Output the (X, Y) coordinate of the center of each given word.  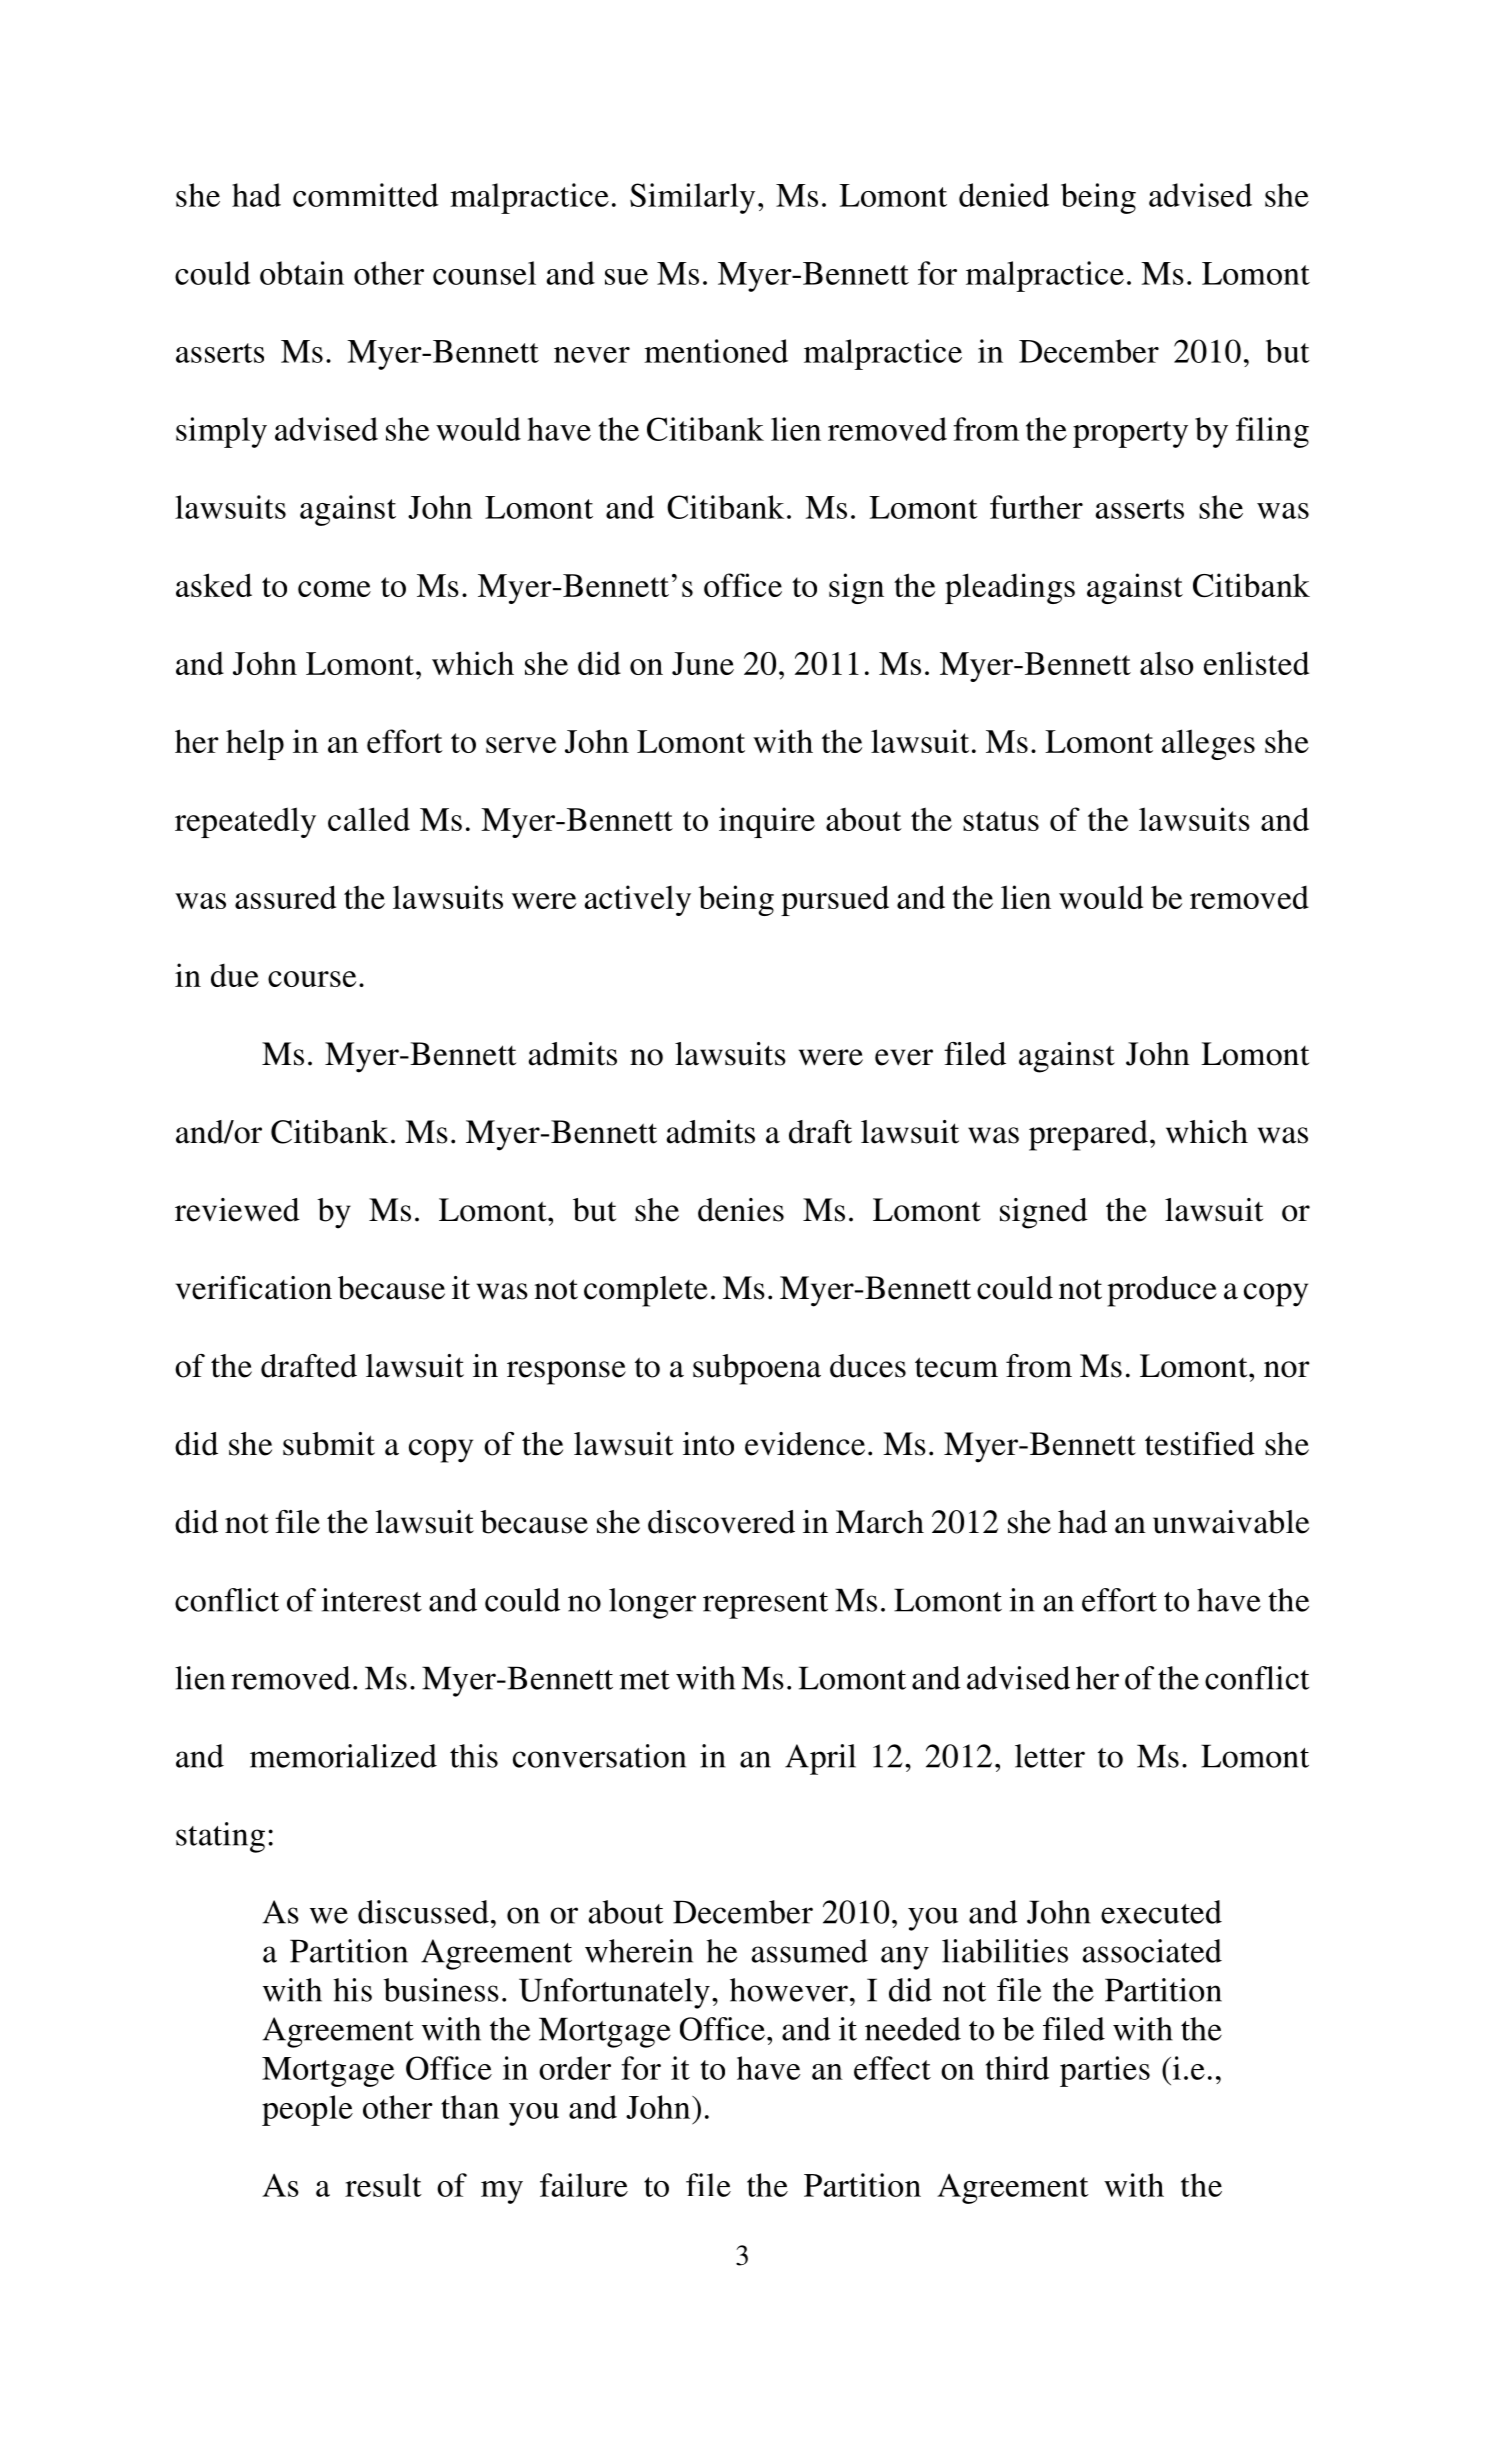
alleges (1208, 744)
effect (892, 2068)
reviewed (237, 1210)
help (255, 744)
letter (1050, 1756)
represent (765, 1605)
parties (1105, 2071)
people (307, 2110)
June (703, 663)
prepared (1088, 1135)
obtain (302, 273)
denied (1004, 195)
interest (372, 1600)
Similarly (692, 198)
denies (741, 1210)
